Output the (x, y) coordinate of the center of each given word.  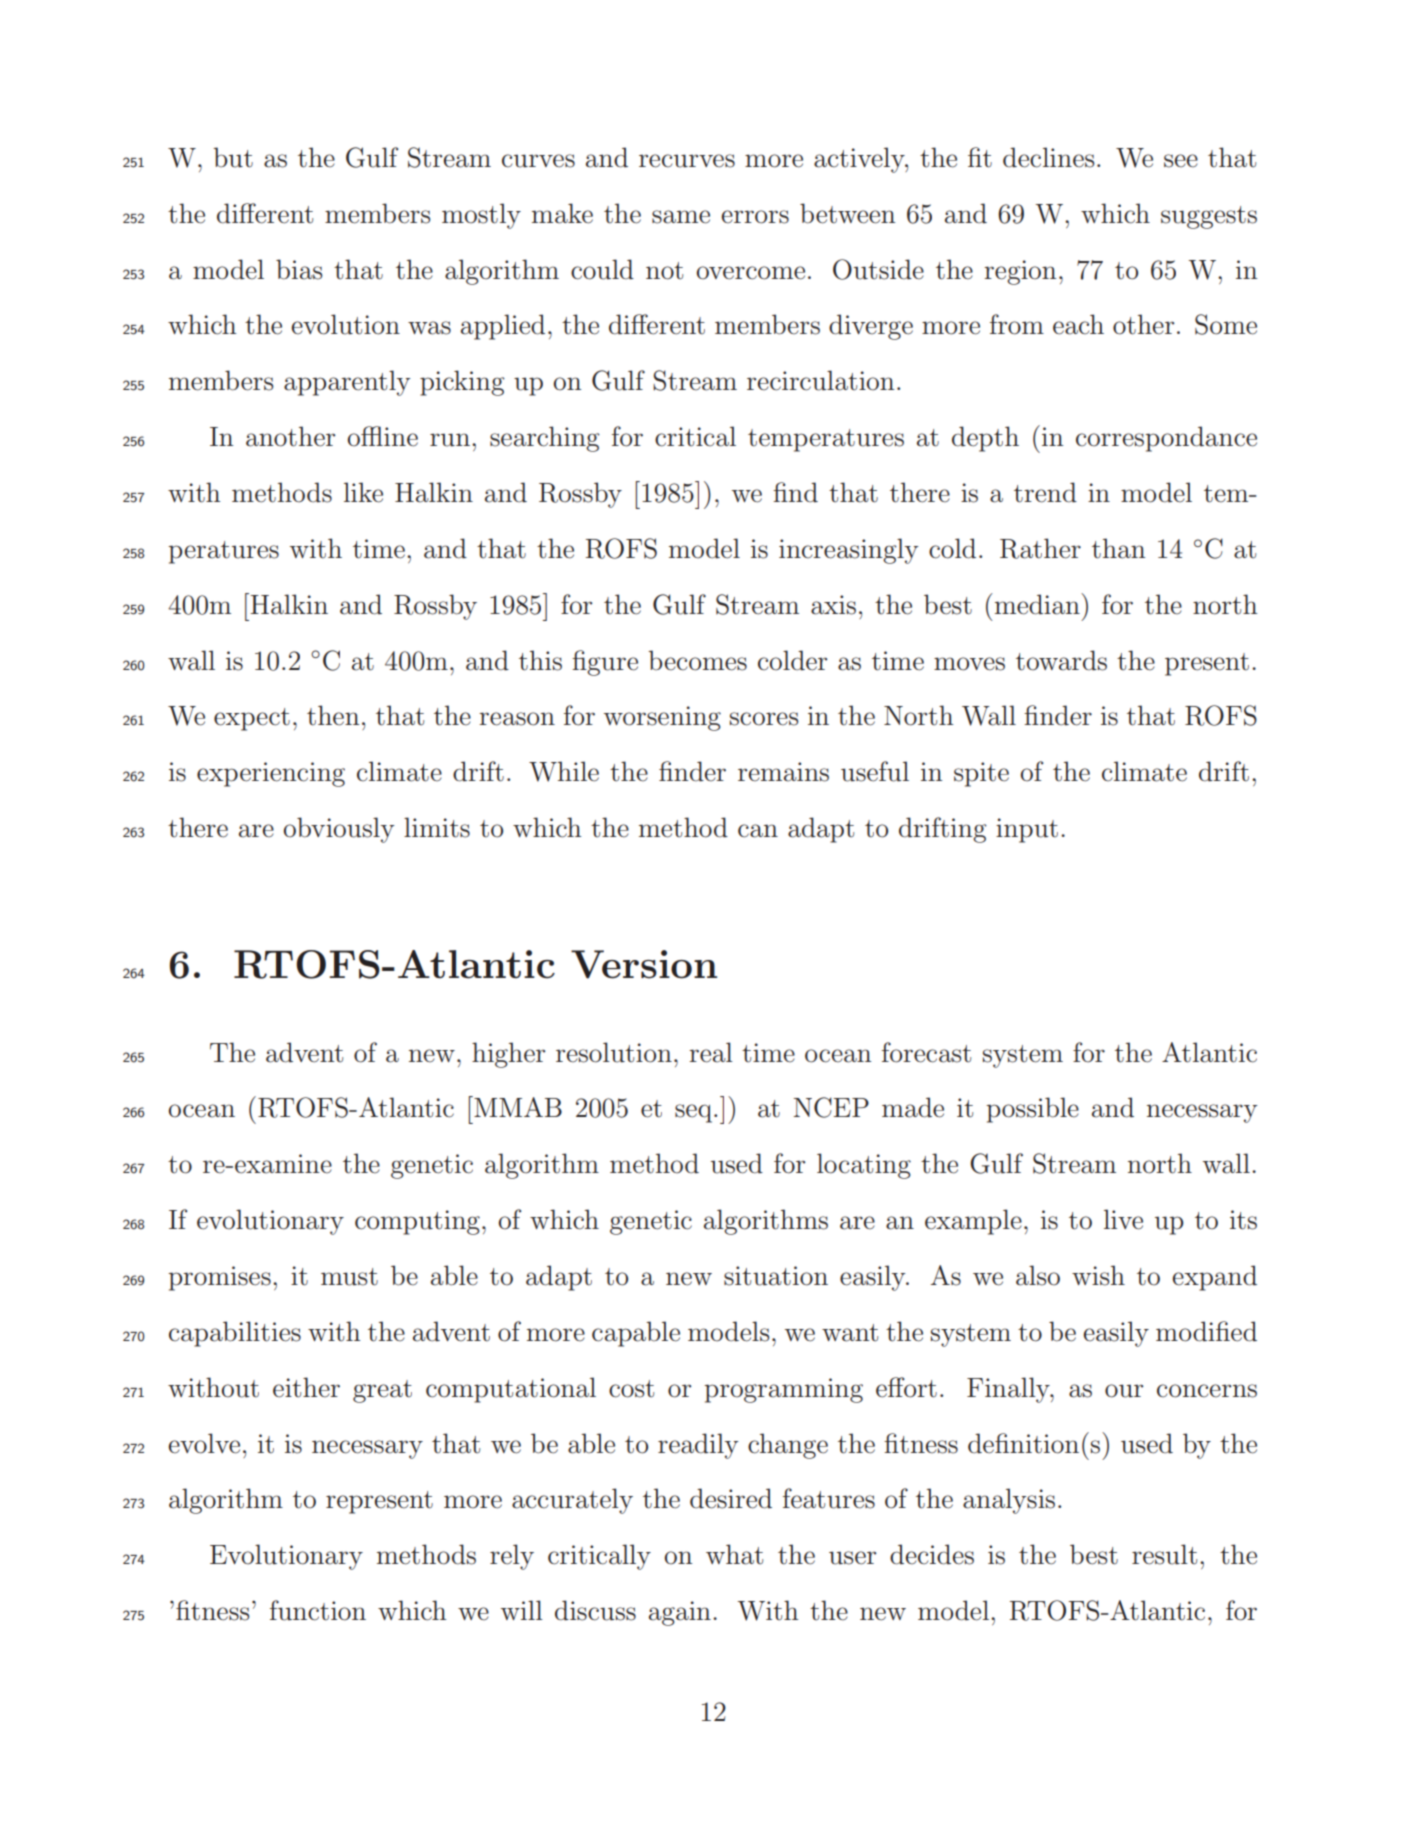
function (318, 1610)
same (681, 217)
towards (1061, 660)
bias (299, 269)
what (734, 1554)
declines (1049, 157)
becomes (697, 660)
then (333, 715)
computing (417, 1222)
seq (695, 1113)
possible (1032, 1110)
